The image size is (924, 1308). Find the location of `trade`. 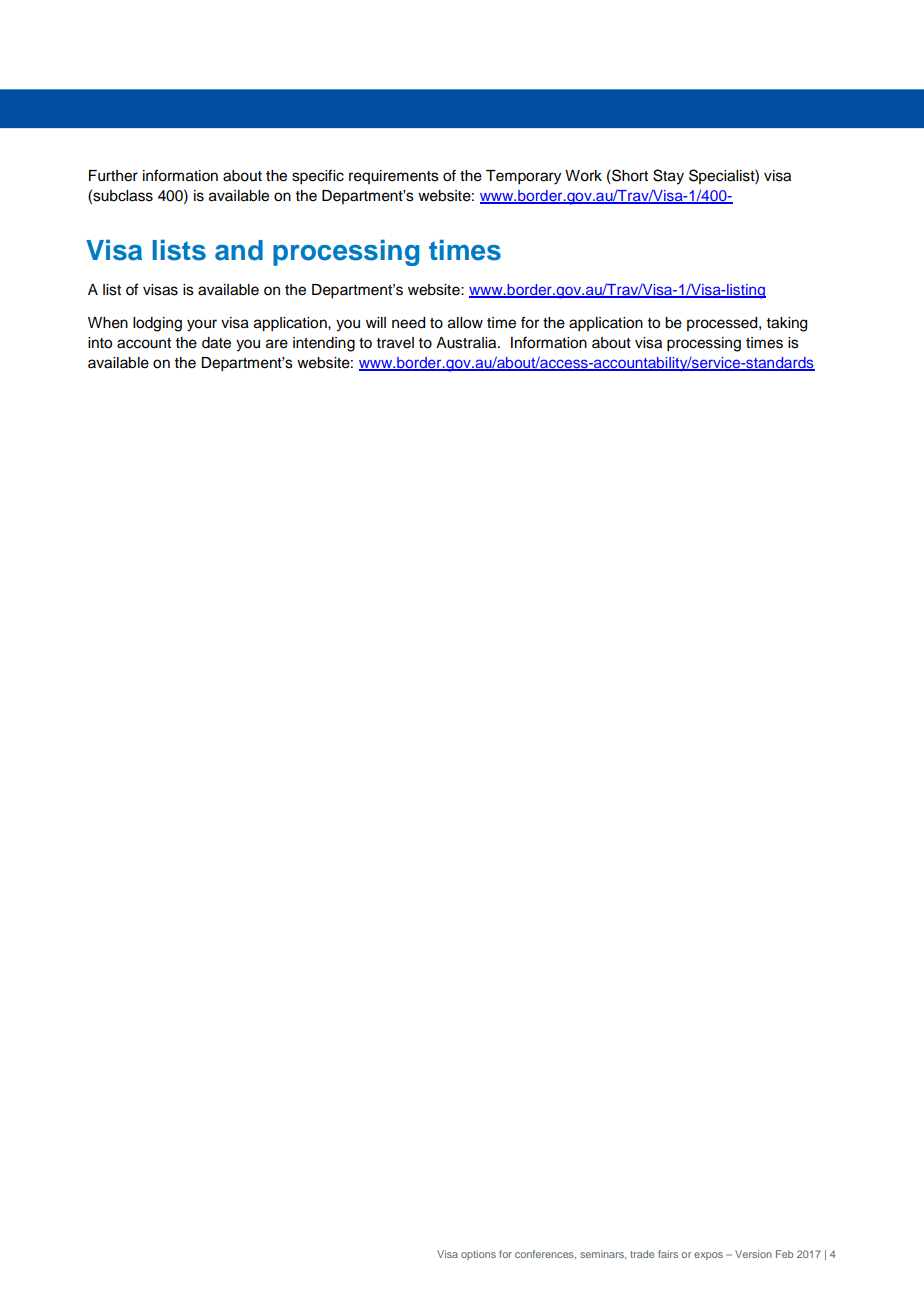

trade is located at coordinates (642, 1254).
